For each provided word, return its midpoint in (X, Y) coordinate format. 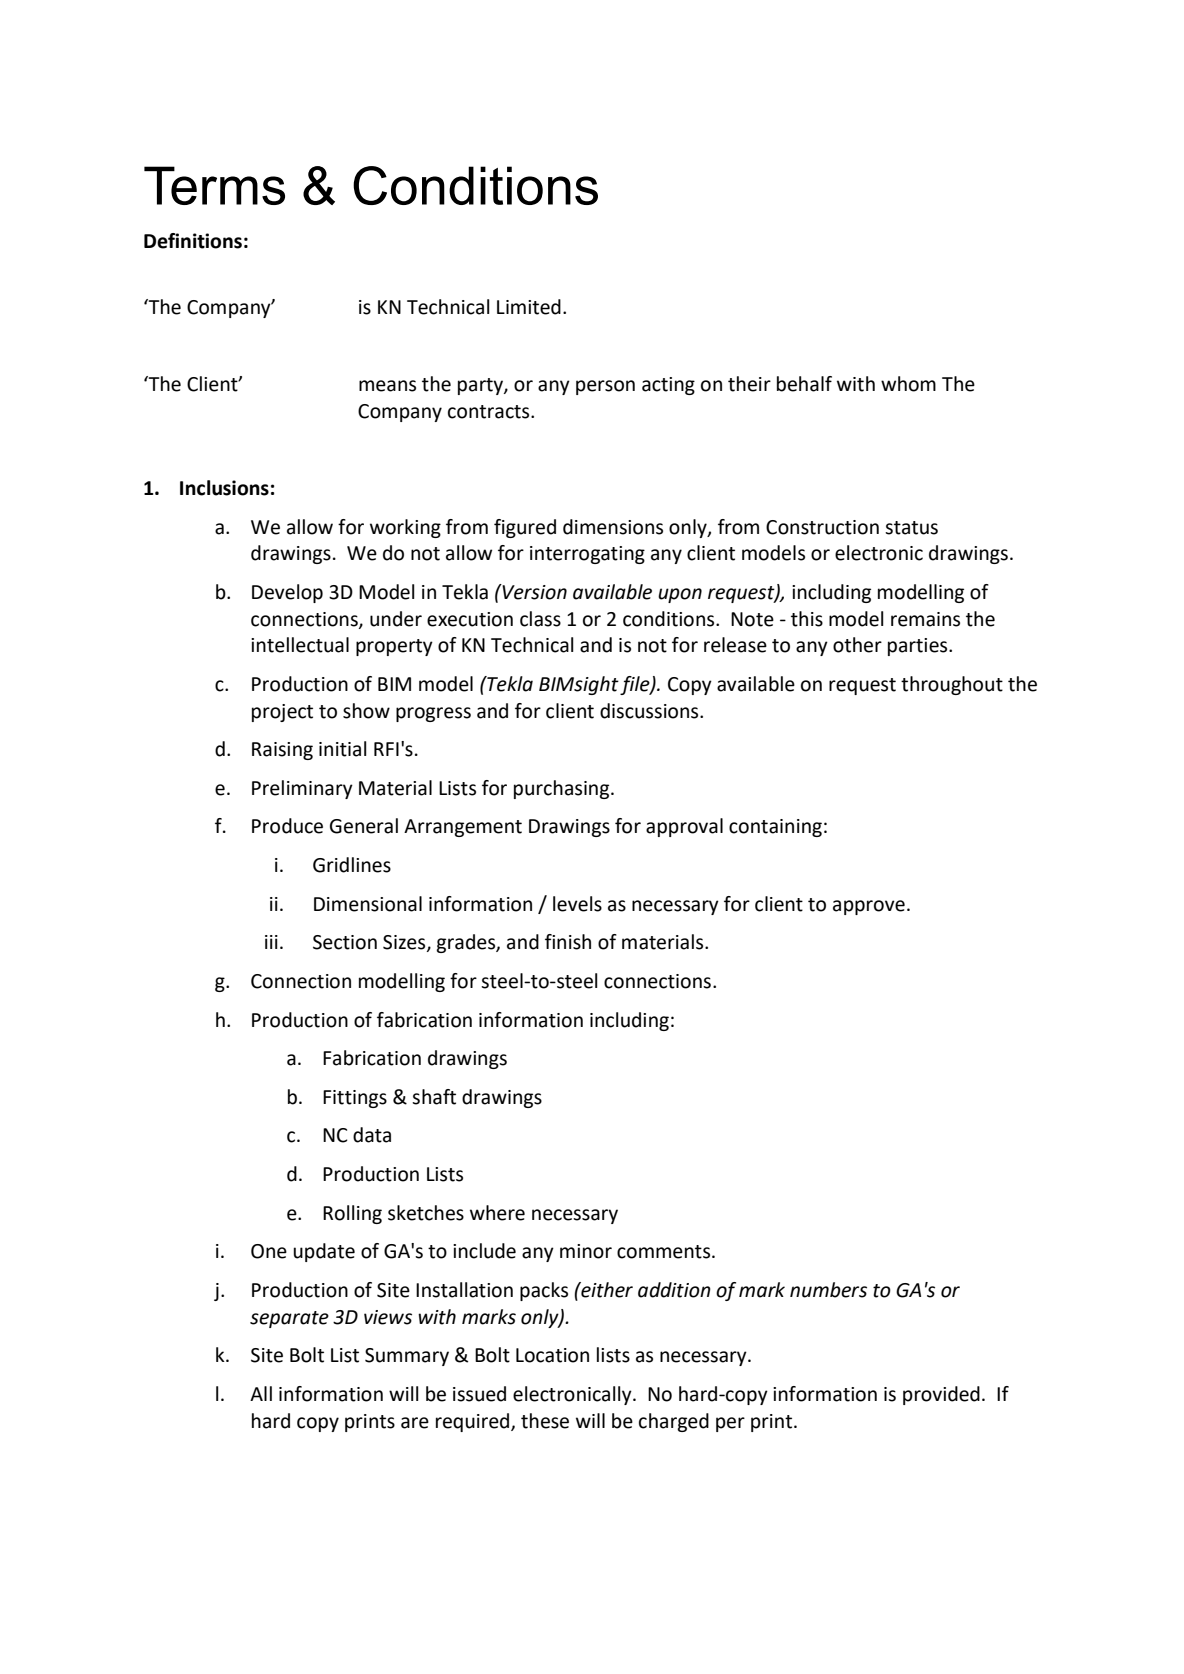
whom (908, 384)
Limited (529, 307)
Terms (214, 185)
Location (552, 1355)
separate (289, 1319)
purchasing (563, 789)
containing (775, 828)
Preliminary (302, 789)
